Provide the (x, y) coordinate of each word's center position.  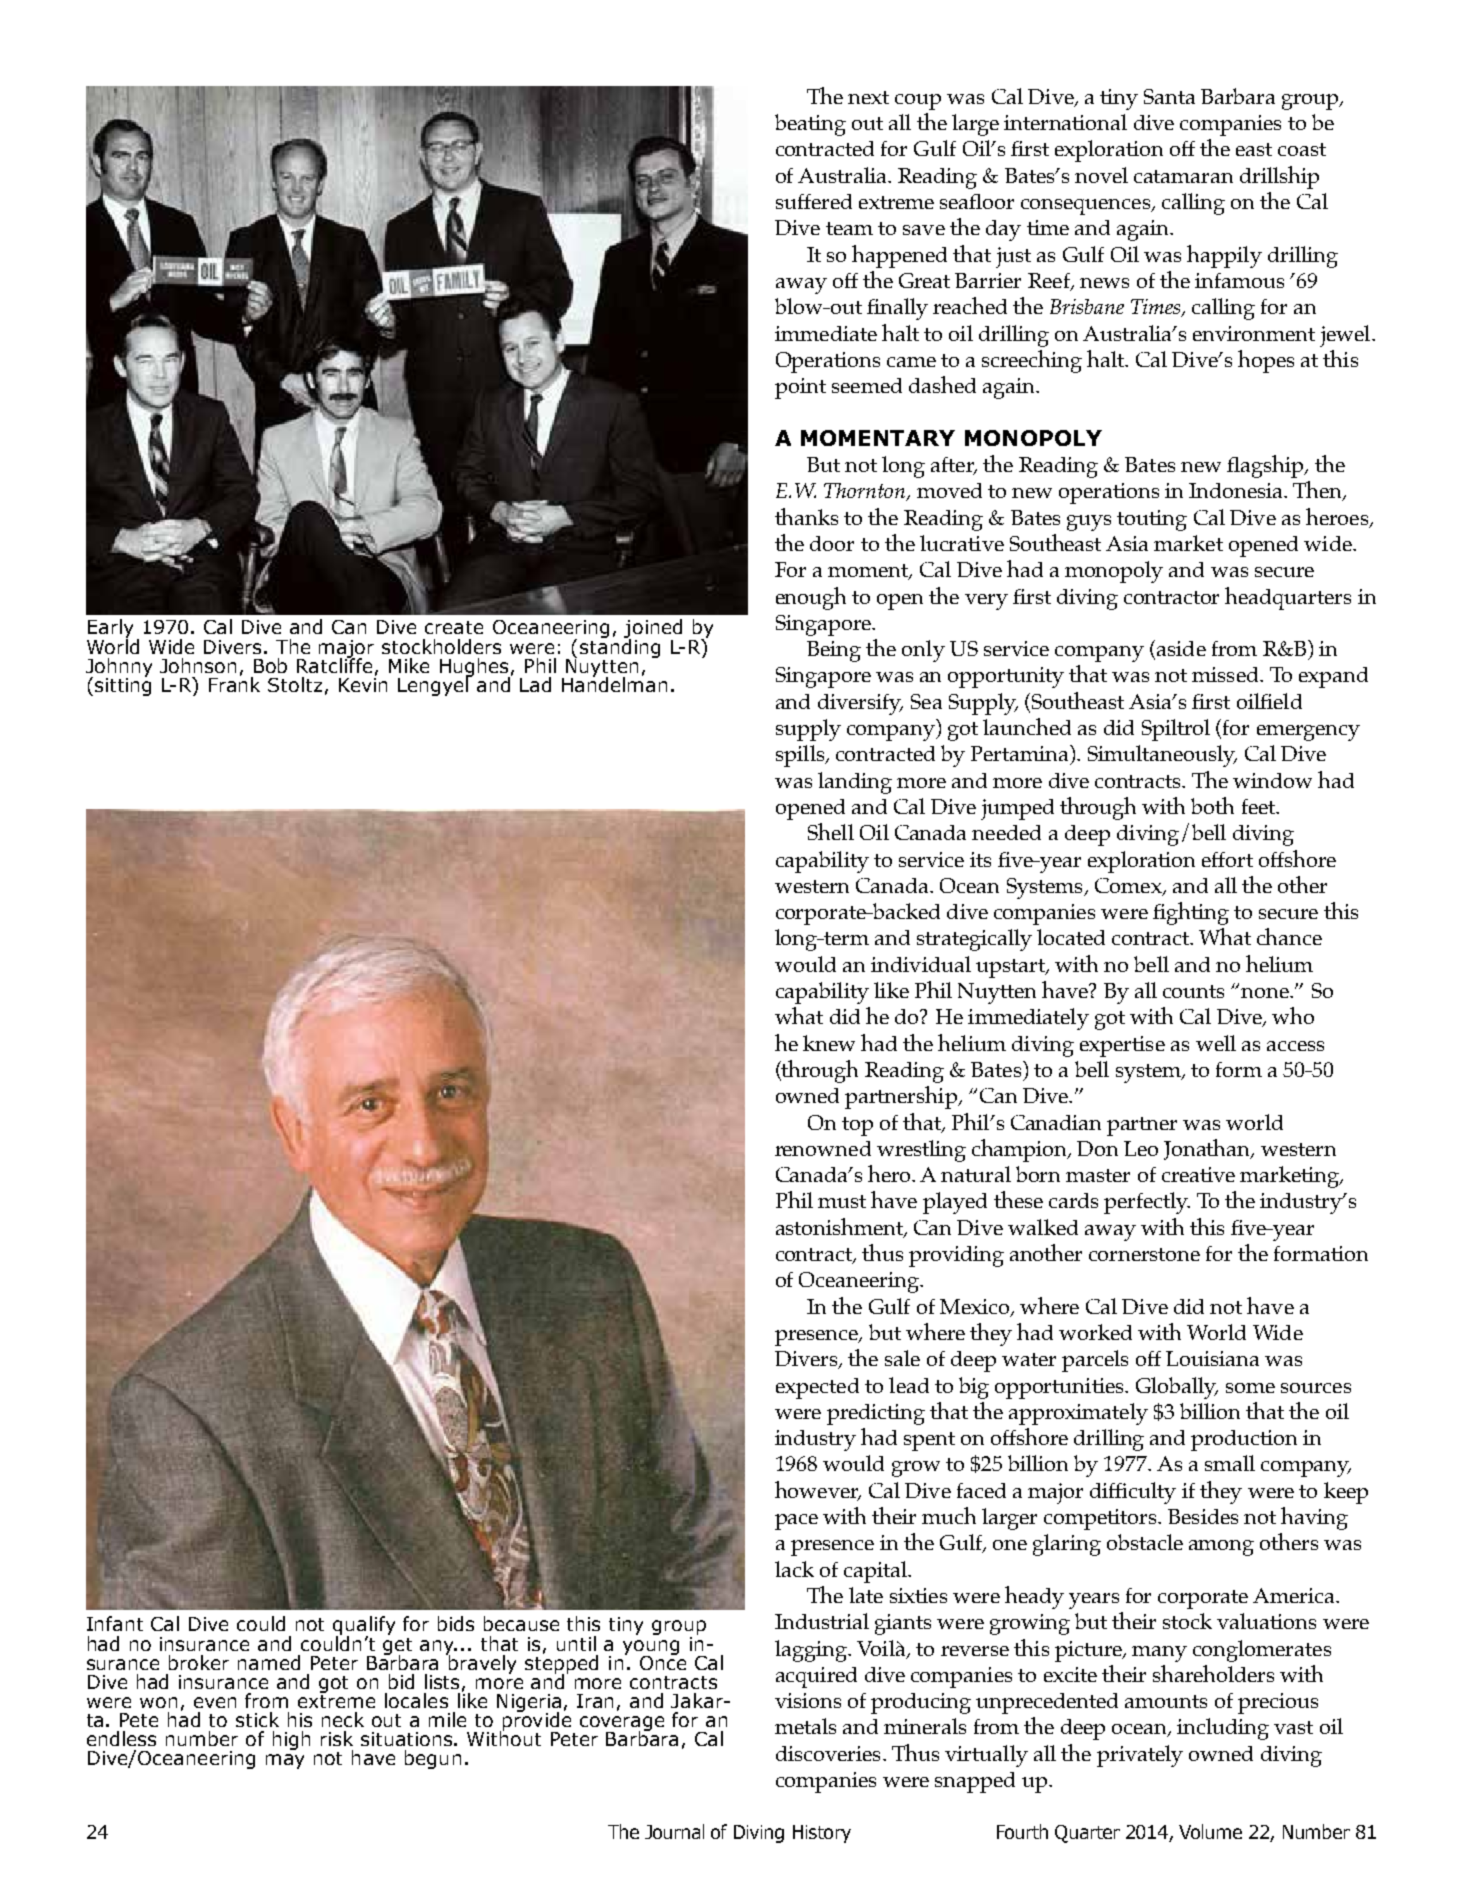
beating (810, 125)
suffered (814, 201)
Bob (270, 665)
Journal (674, 1831)
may (285, 1761)
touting (1152, 520)
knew (829, 1043)
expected (817, 1388)
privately (1140, 1756)
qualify (364, 1627)
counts (1193, 991)
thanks (806, 516)
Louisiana (1212, 1358)
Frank (234, 683)
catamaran (1183, 176)
